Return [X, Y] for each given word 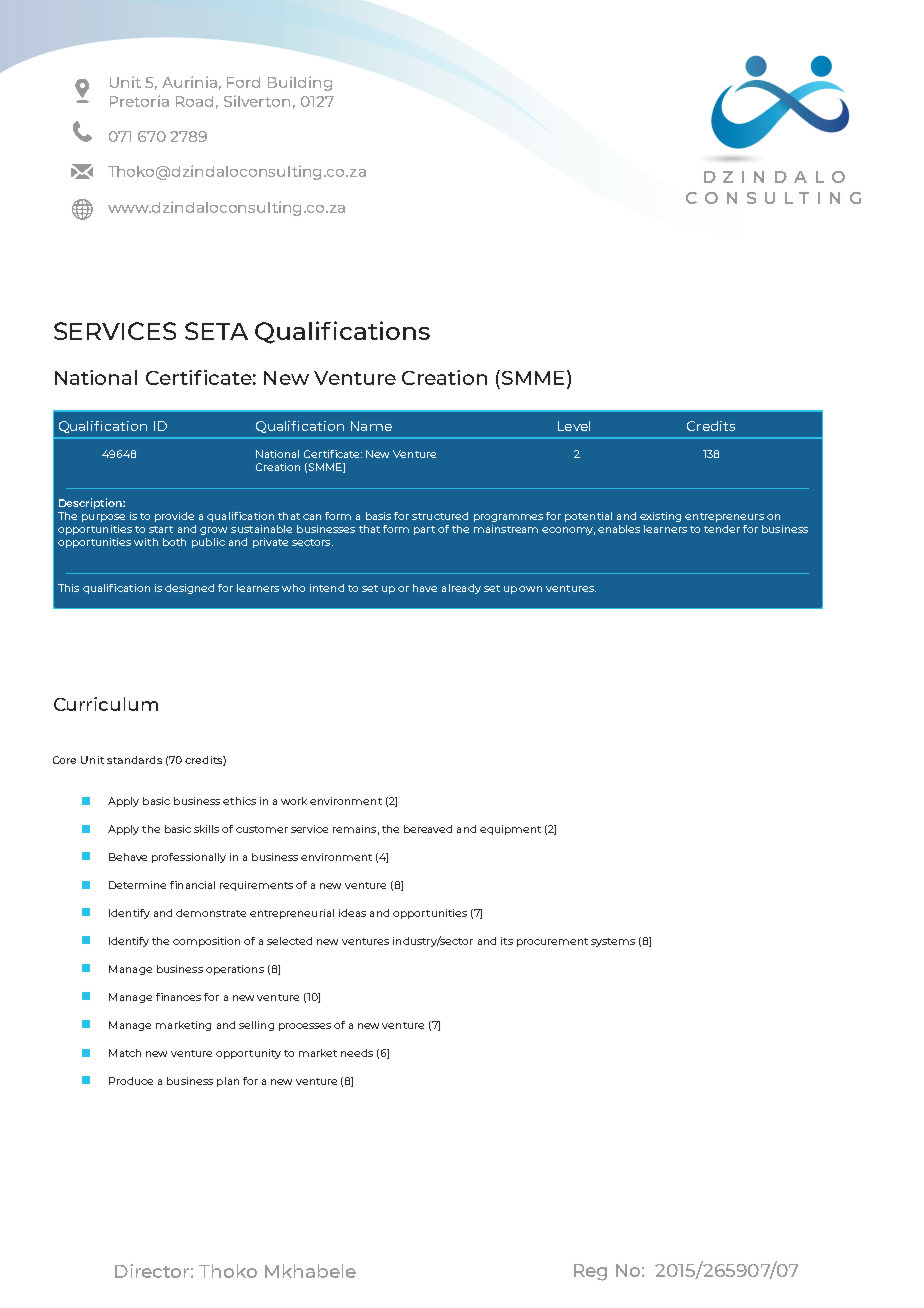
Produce [131, 1081]
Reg [590, 1272]
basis [378, 516]
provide [174, 517]
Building [300, 83]
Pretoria [139, 101]
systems [613, 942]
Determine [137, 885]
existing [660, 517]
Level [574, 426]
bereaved [428, 829]
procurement [552, 942]
